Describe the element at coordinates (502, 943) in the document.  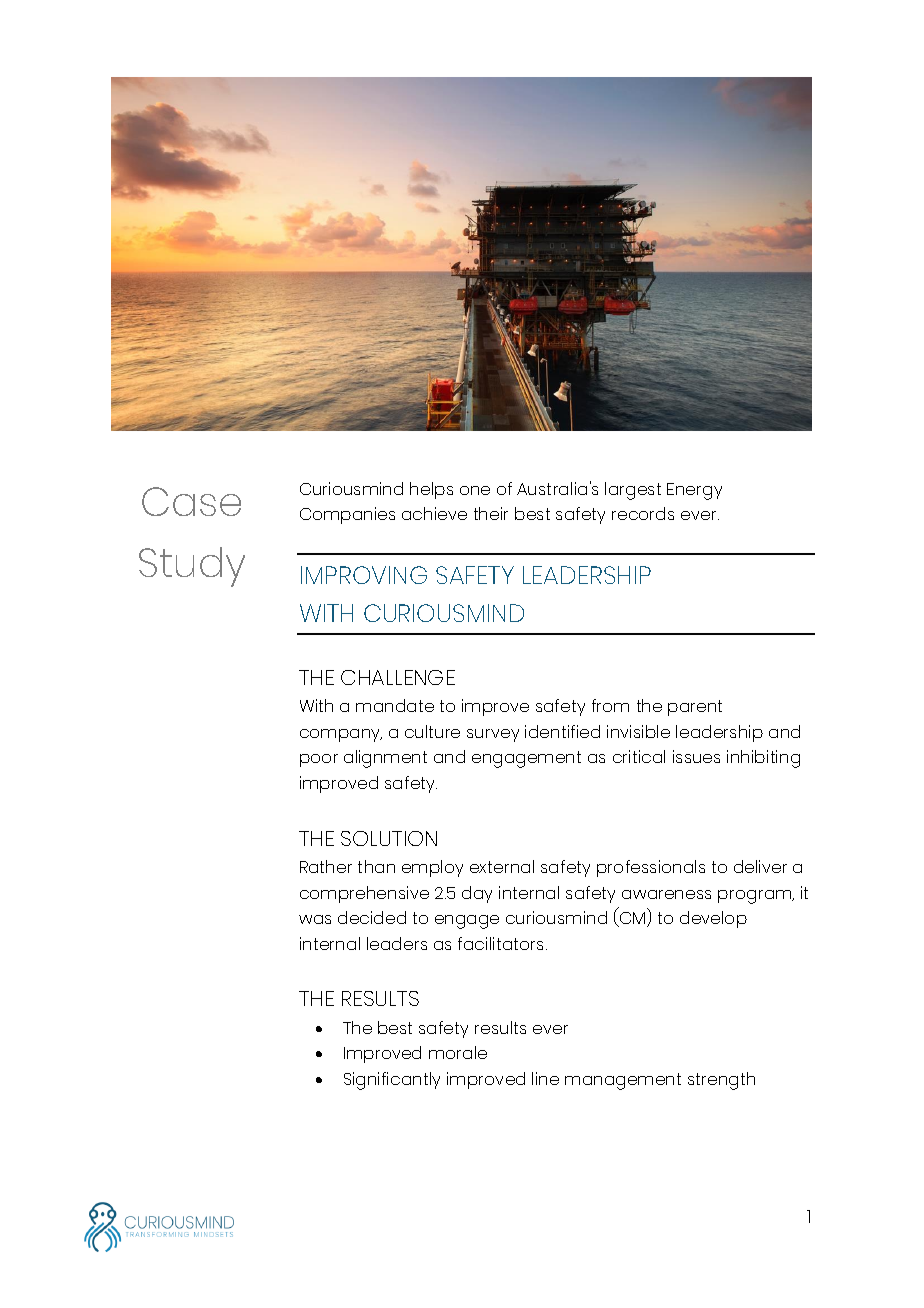
I see `facilitators` at that location.
